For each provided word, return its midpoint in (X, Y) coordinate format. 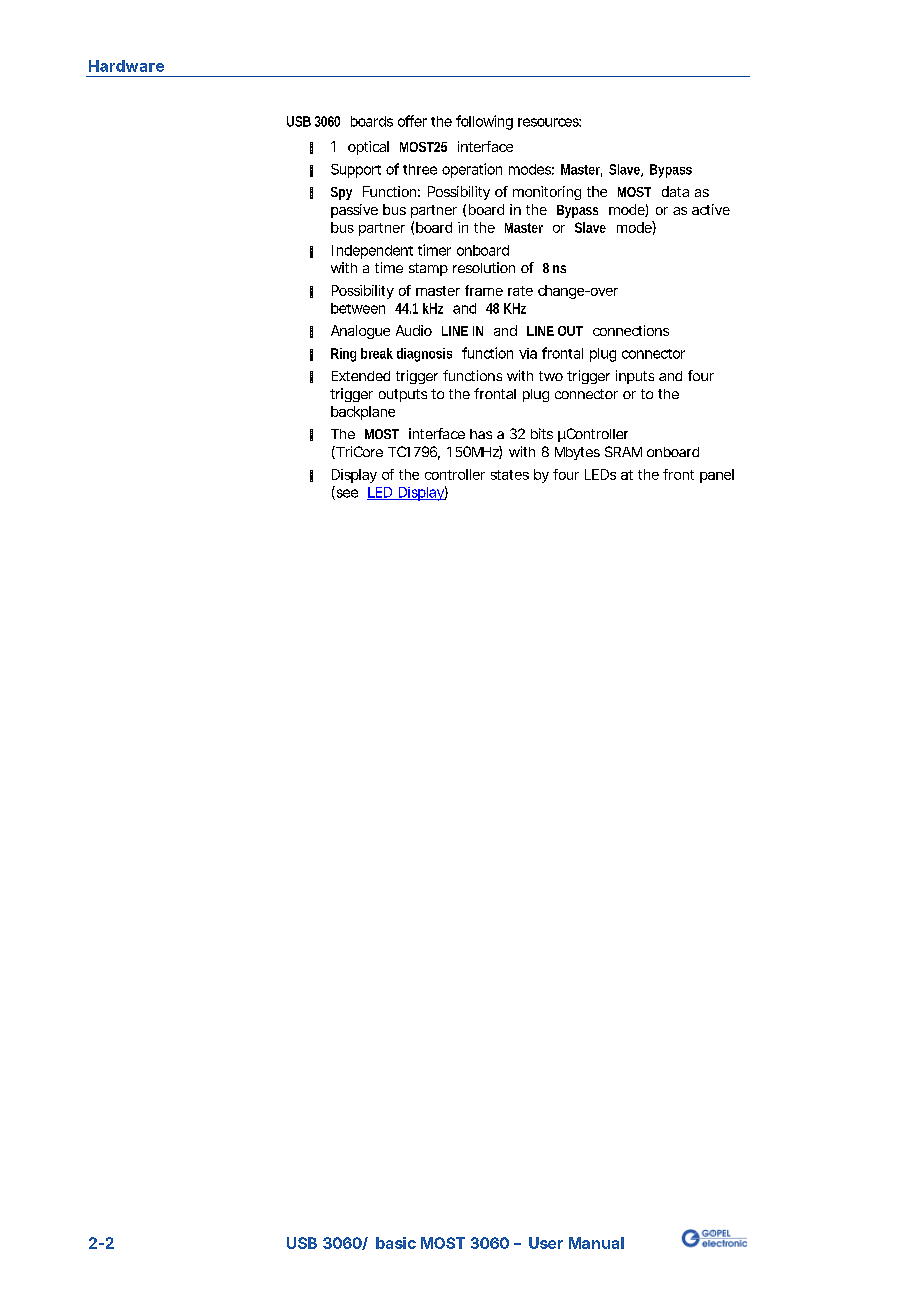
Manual (596, 1243)
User (546, 1243)
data (675, 191)
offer (412, 121)
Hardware (126, 66)
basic (396, 1243)
